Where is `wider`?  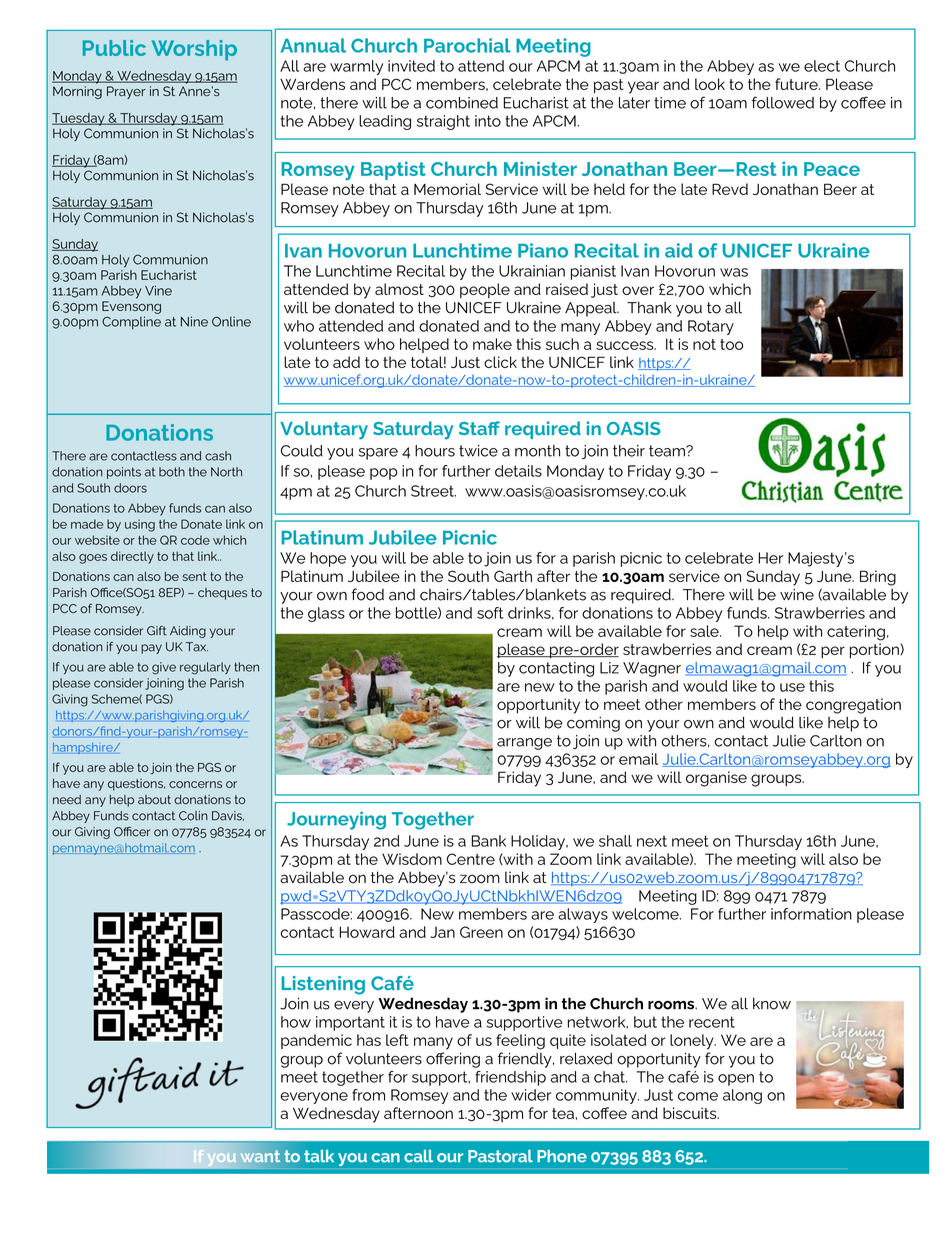
wider is located at coordinates (531, 1095).
